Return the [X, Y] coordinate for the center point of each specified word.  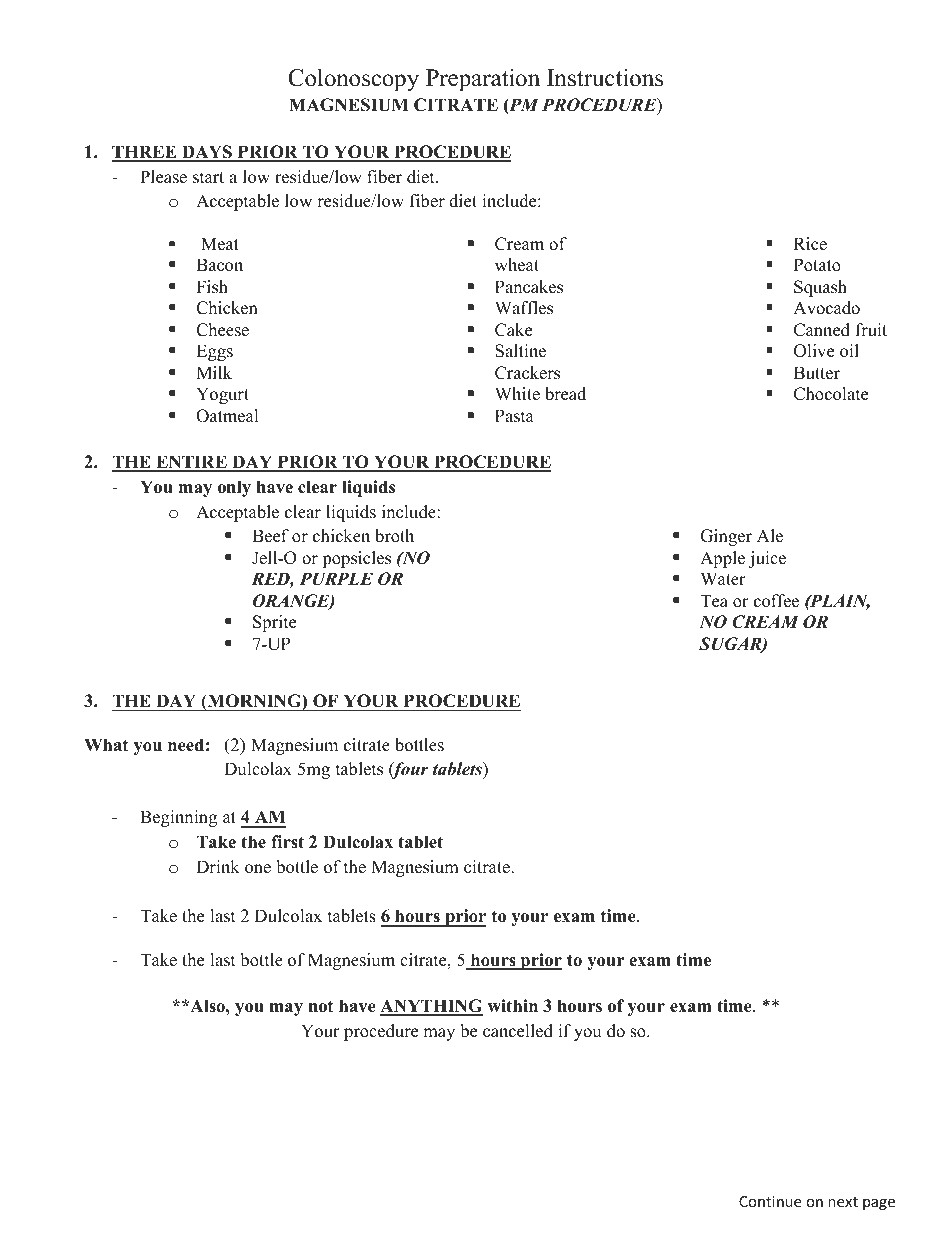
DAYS [207, 153]
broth [394, 536]
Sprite [274, 623]
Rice [810, 244]
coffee [776, 601]
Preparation [483, 80]
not [321, 1007]
